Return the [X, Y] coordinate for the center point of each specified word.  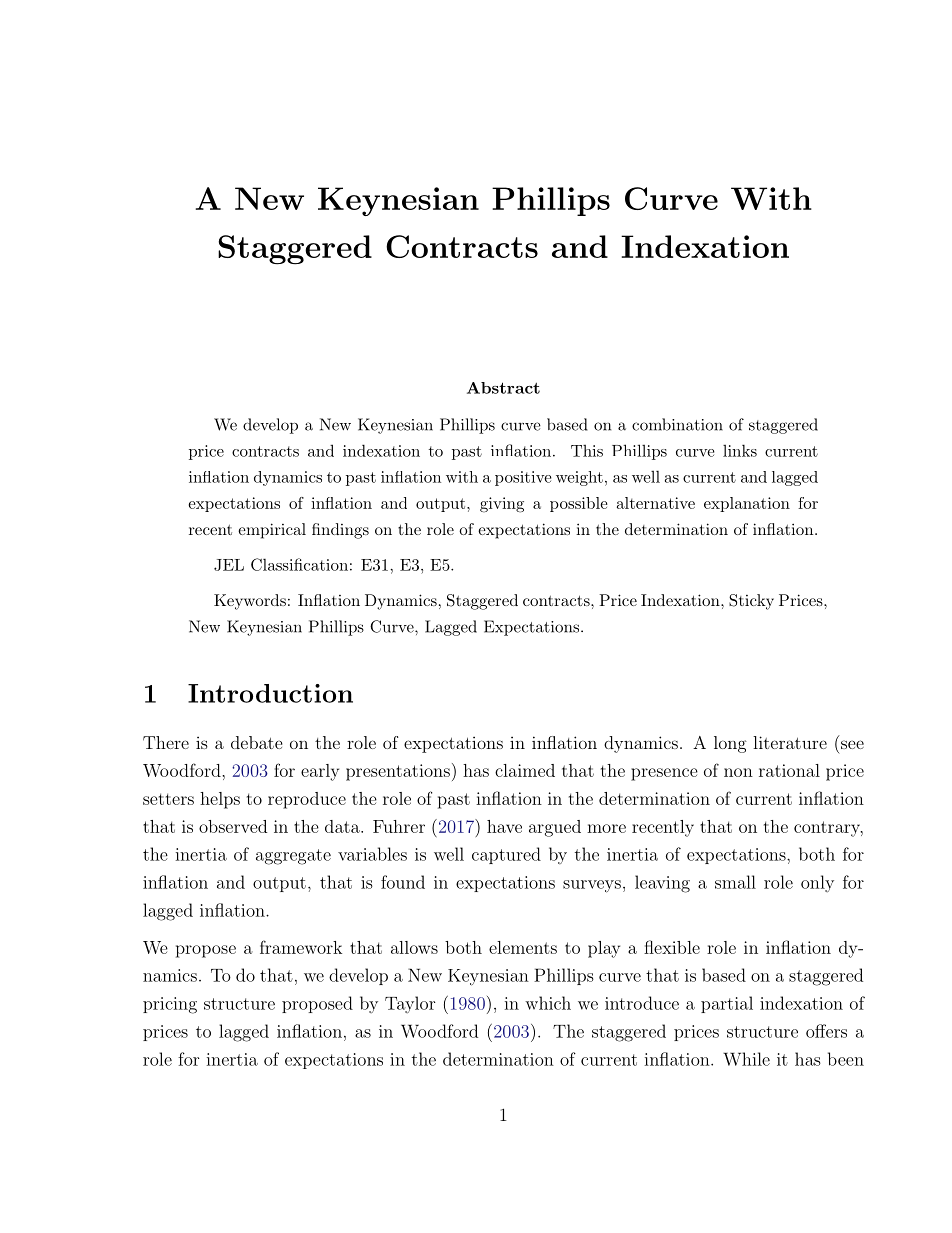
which [548, 1003]
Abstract [503, 388]
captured [506, 855]
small [735, 882]
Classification [299, 564]
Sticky [751, 602]
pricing [170, 1005]
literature [790, 742]
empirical [272, 531]
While [746, 1059]
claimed [525, 770]
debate [257, 742]
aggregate [293, 857]
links [740, 450]
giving [502, 505]
